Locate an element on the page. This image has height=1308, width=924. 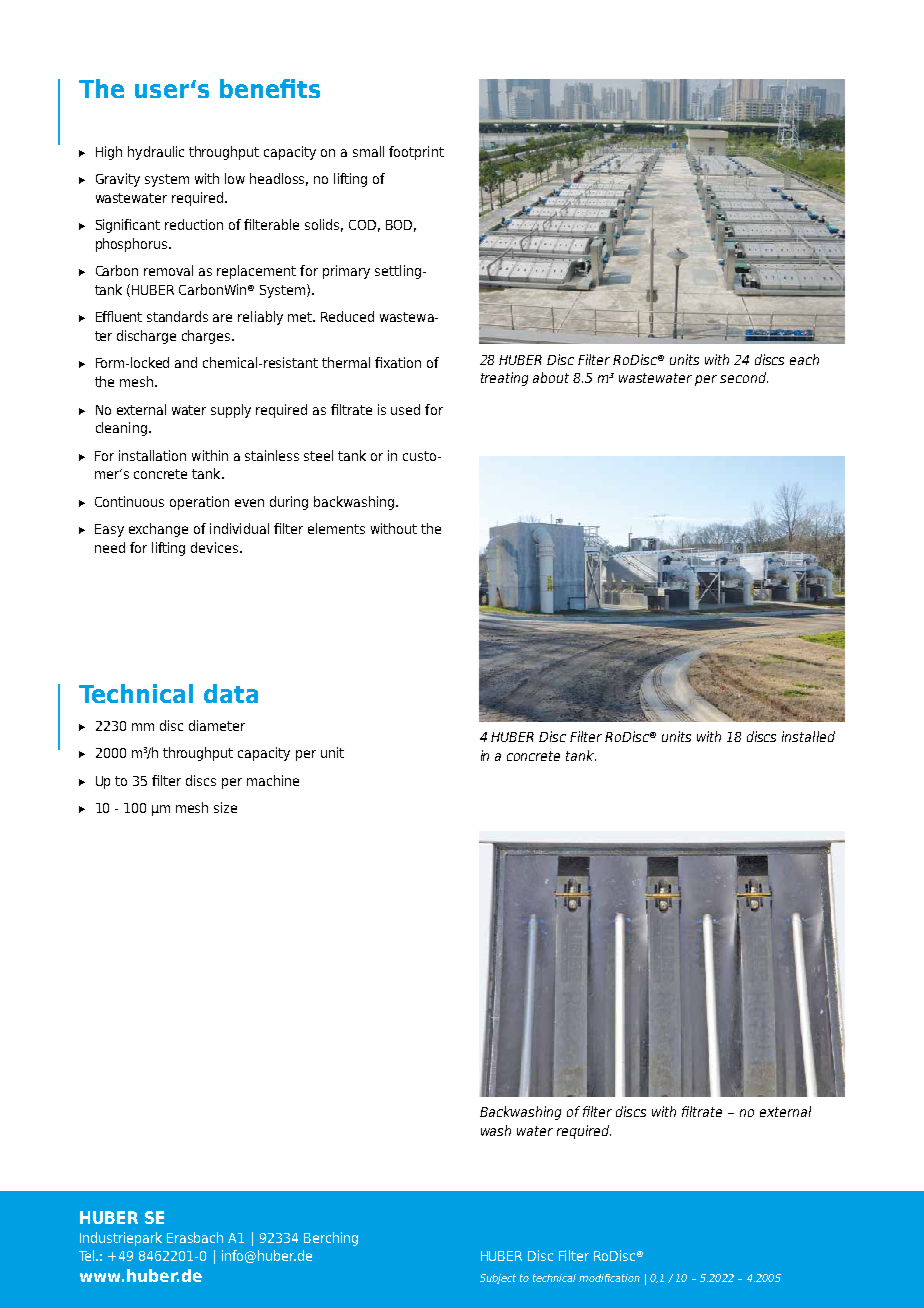
installed is located at coordinates (808, 736).
